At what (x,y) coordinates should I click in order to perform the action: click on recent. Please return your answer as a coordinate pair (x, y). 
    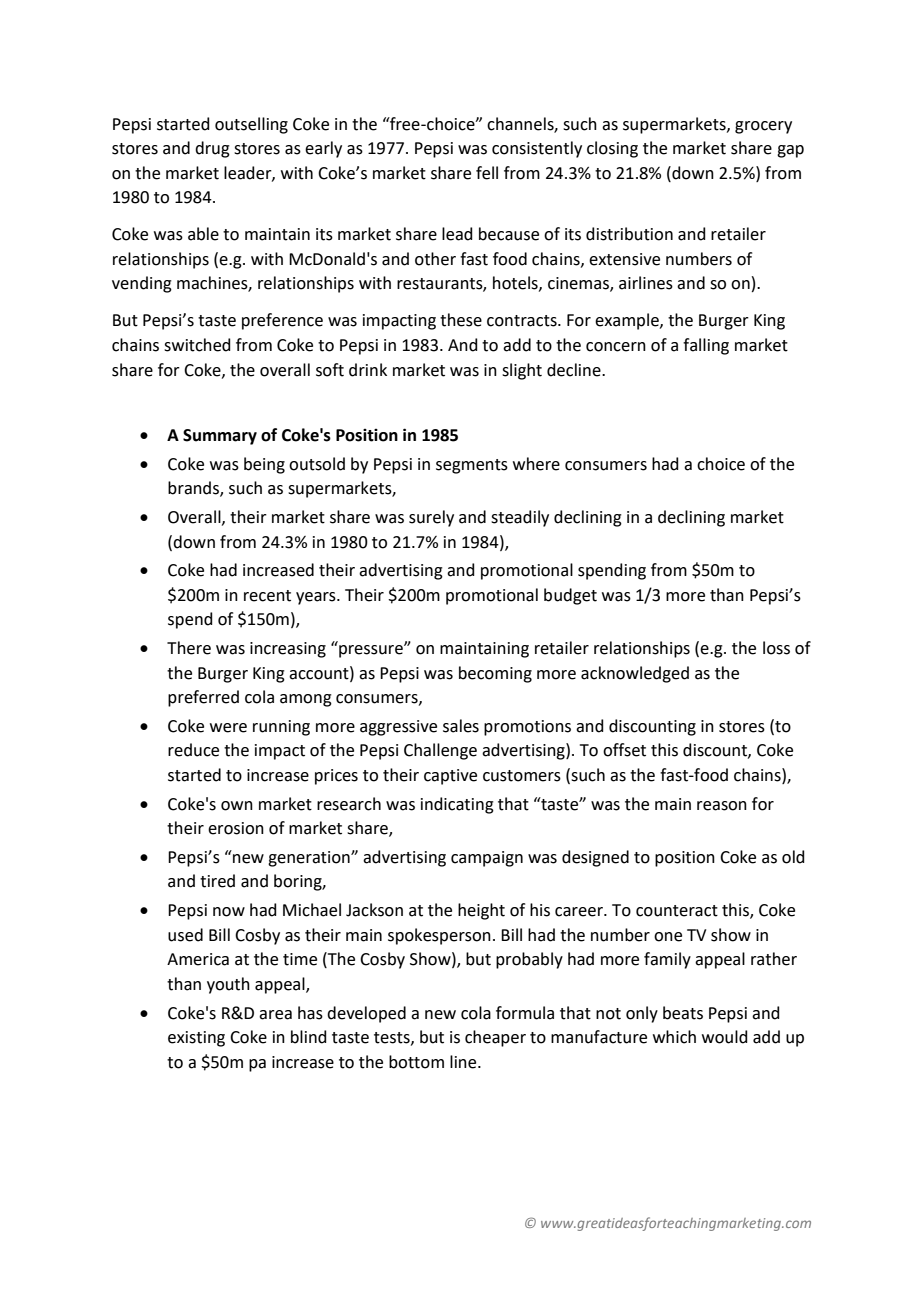
    Looking at the image, I should click on (267, 596).
